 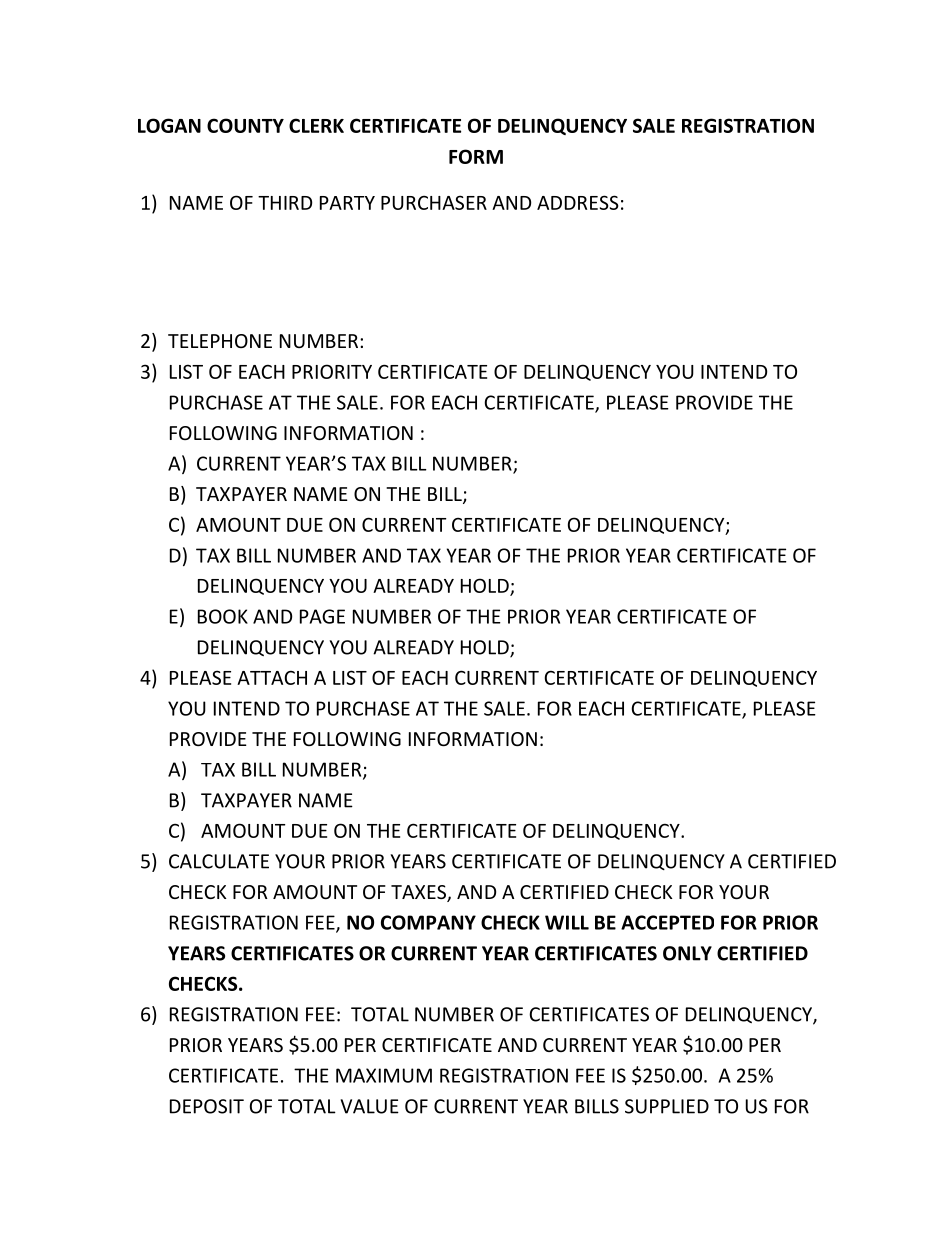 What do you see at coordinates (245, 125) in the image?
I see `COUNTY` at bounding box center [245, 125].
